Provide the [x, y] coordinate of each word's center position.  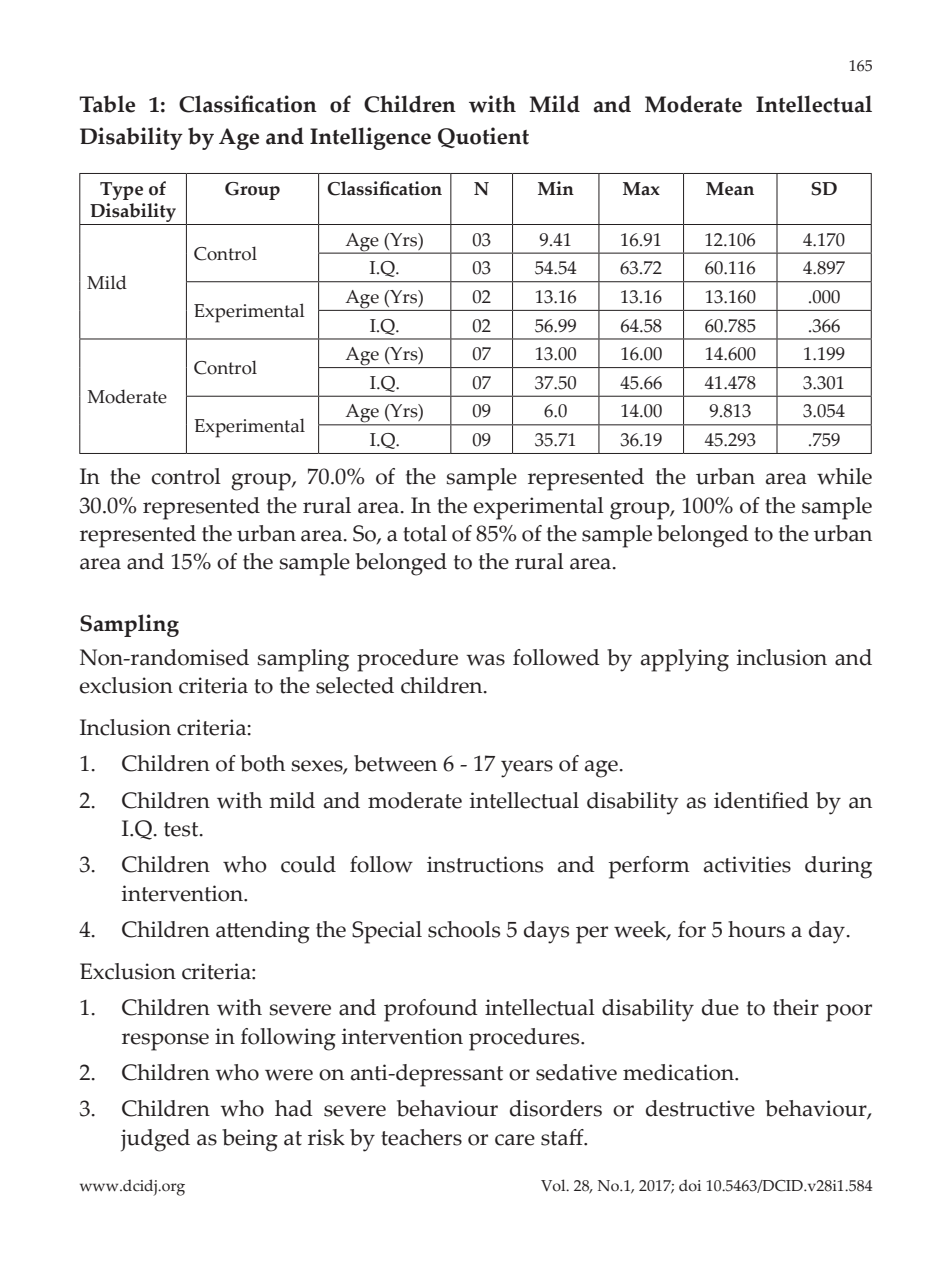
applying [685, 660]
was [485, 660]
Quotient [483, 137]
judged [155, 1140]
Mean [730, 189]
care [515, 1140]
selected [355, 685]
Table [107, 104]
